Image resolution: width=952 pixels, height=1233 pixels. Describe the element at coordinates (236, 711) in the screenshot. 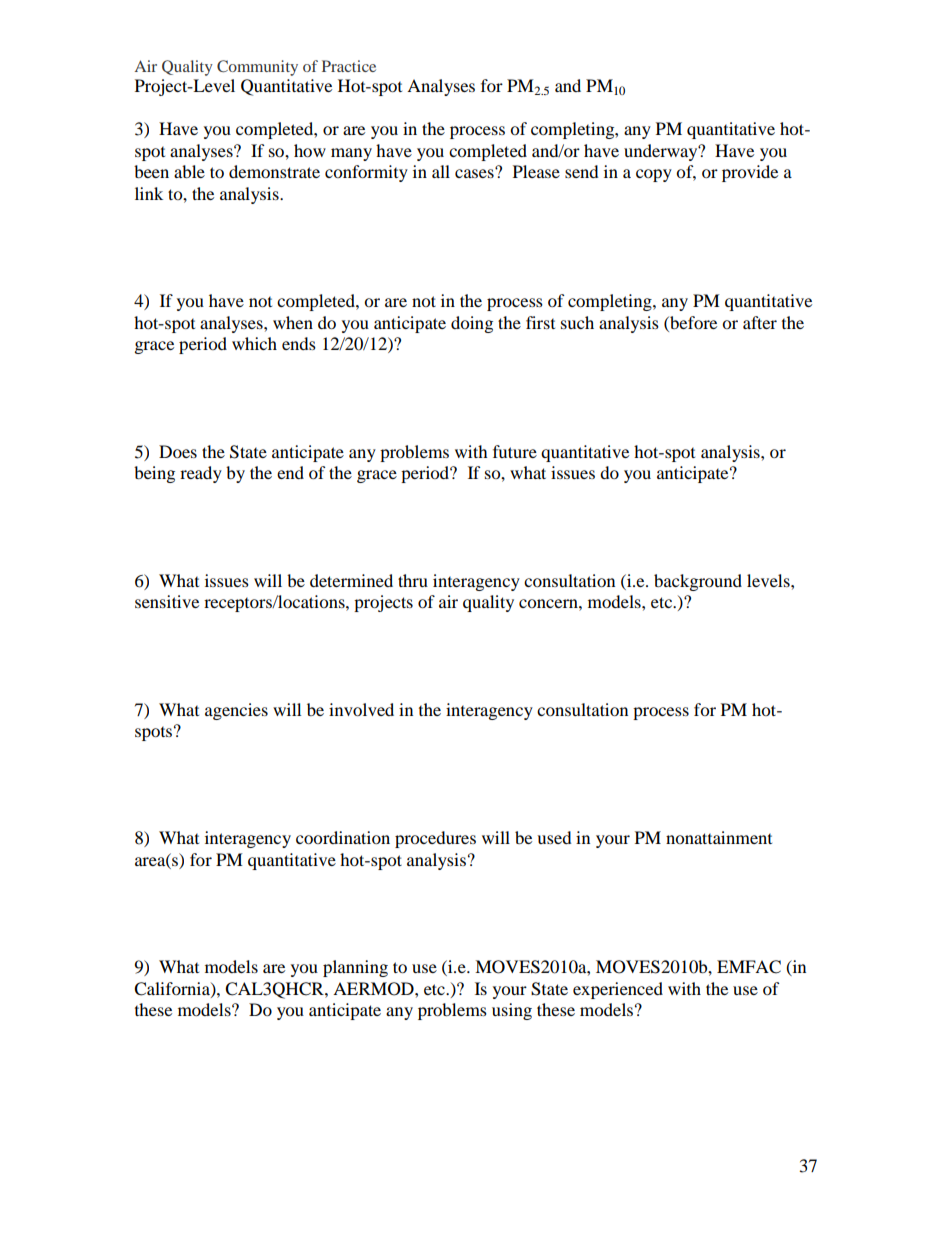

I see `agencies` at that location.
